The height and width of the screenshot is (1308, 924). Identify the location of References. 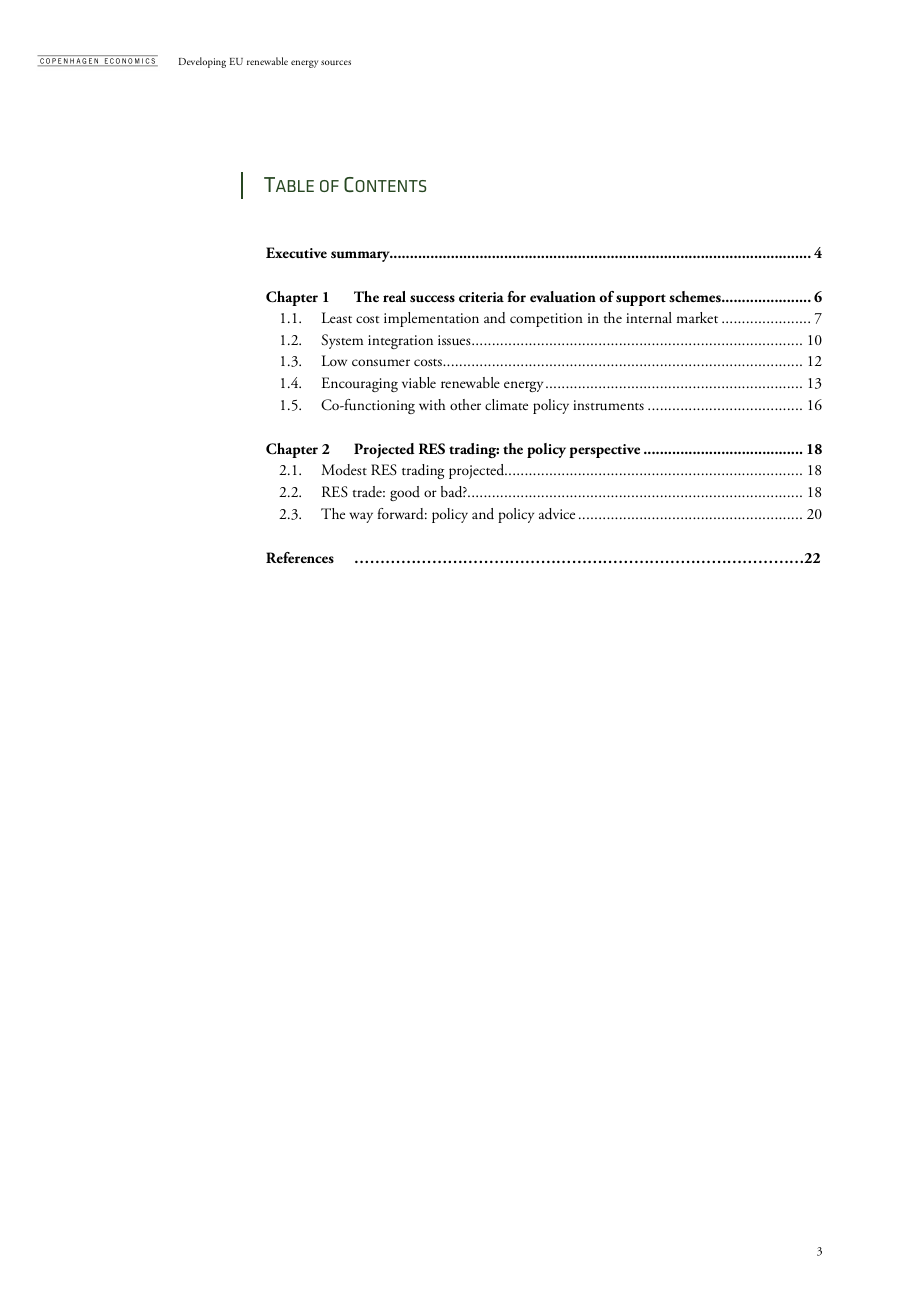
(300, 557).
